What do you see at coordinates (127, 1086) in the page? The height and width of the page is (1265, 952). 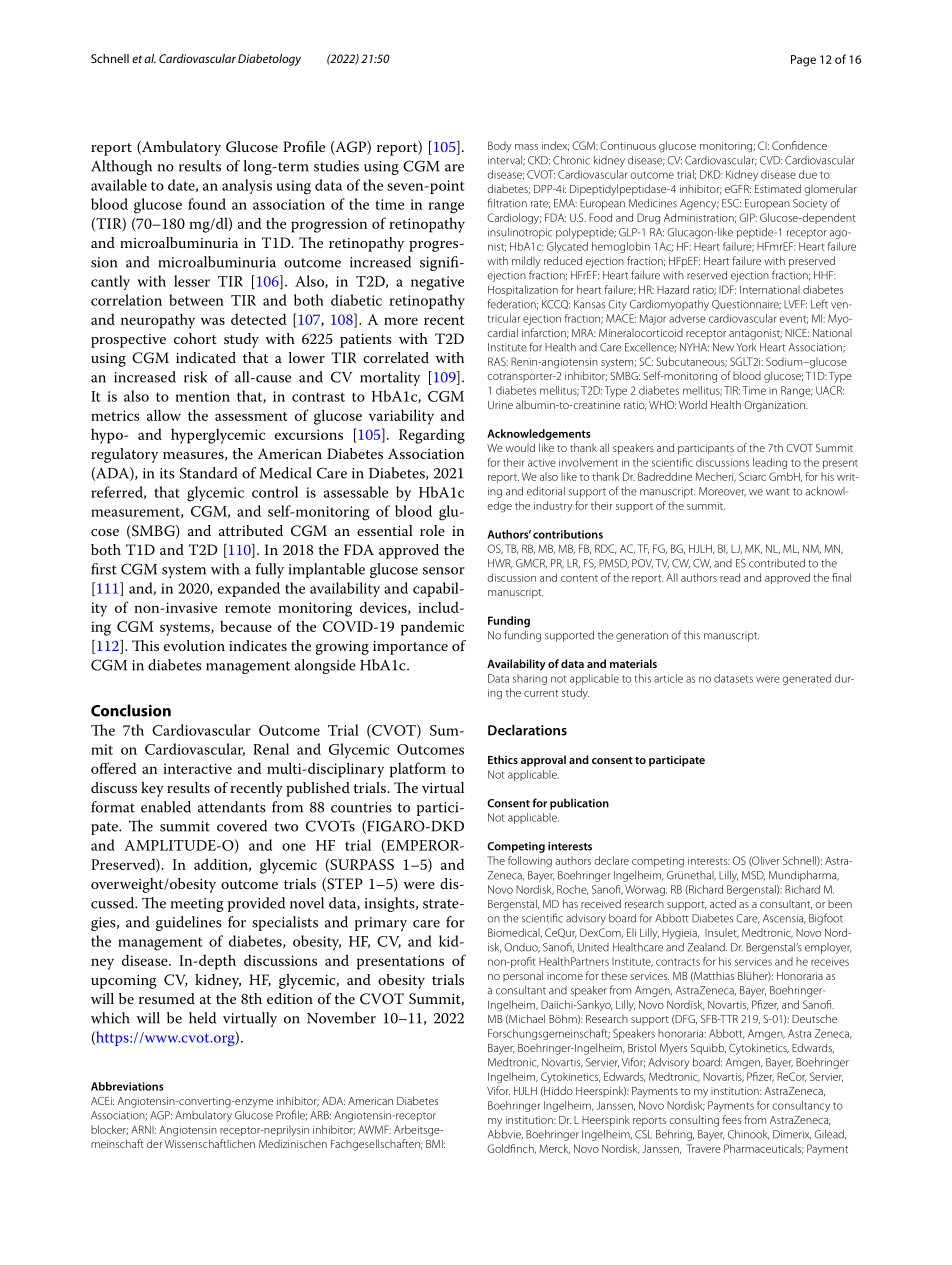 I see `Abbreviations` at bounding box center [127, 1086].
